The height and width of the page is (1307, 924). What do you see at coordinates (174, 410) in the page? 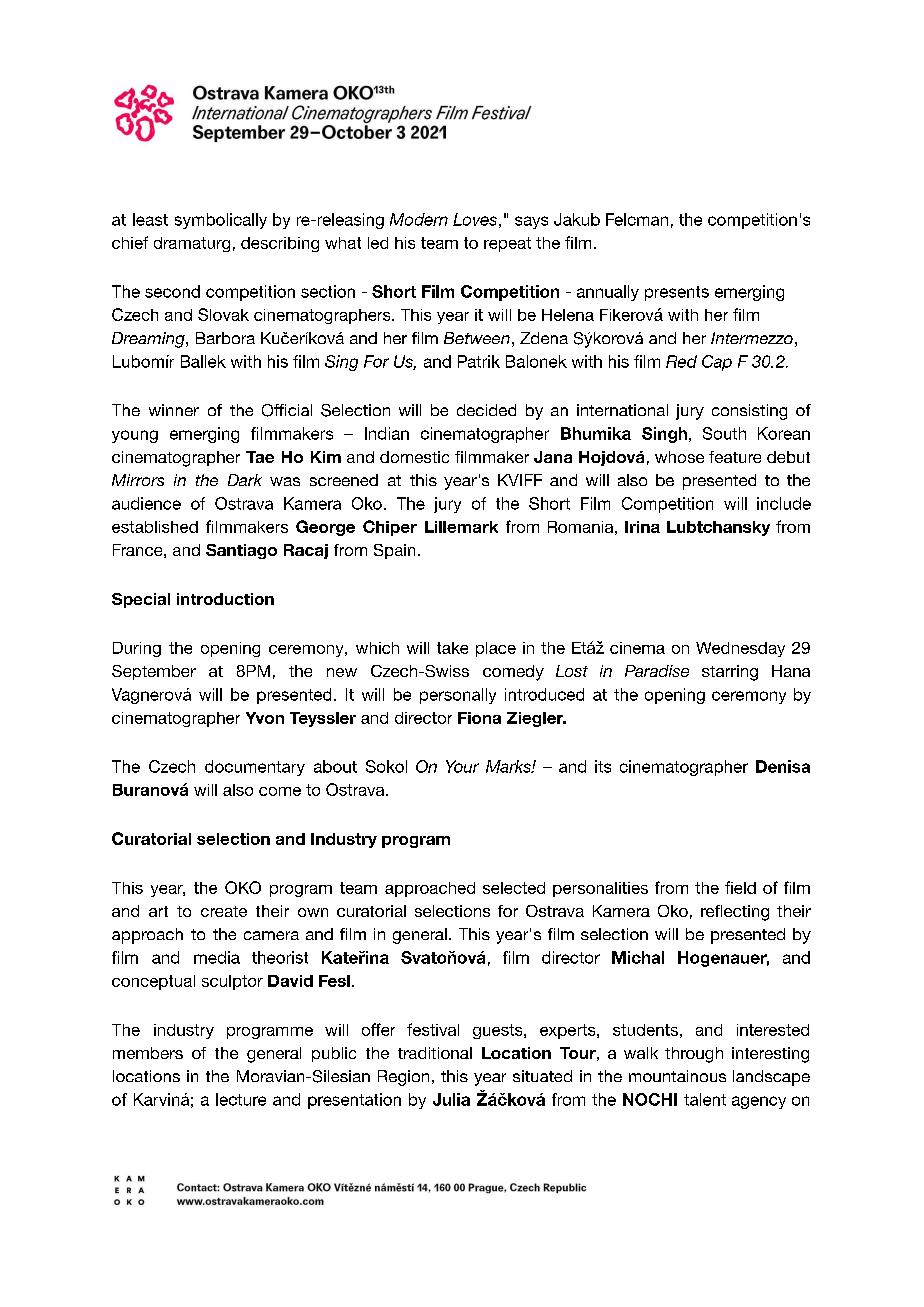
I see `winner` at bounding box center [174, 410].
